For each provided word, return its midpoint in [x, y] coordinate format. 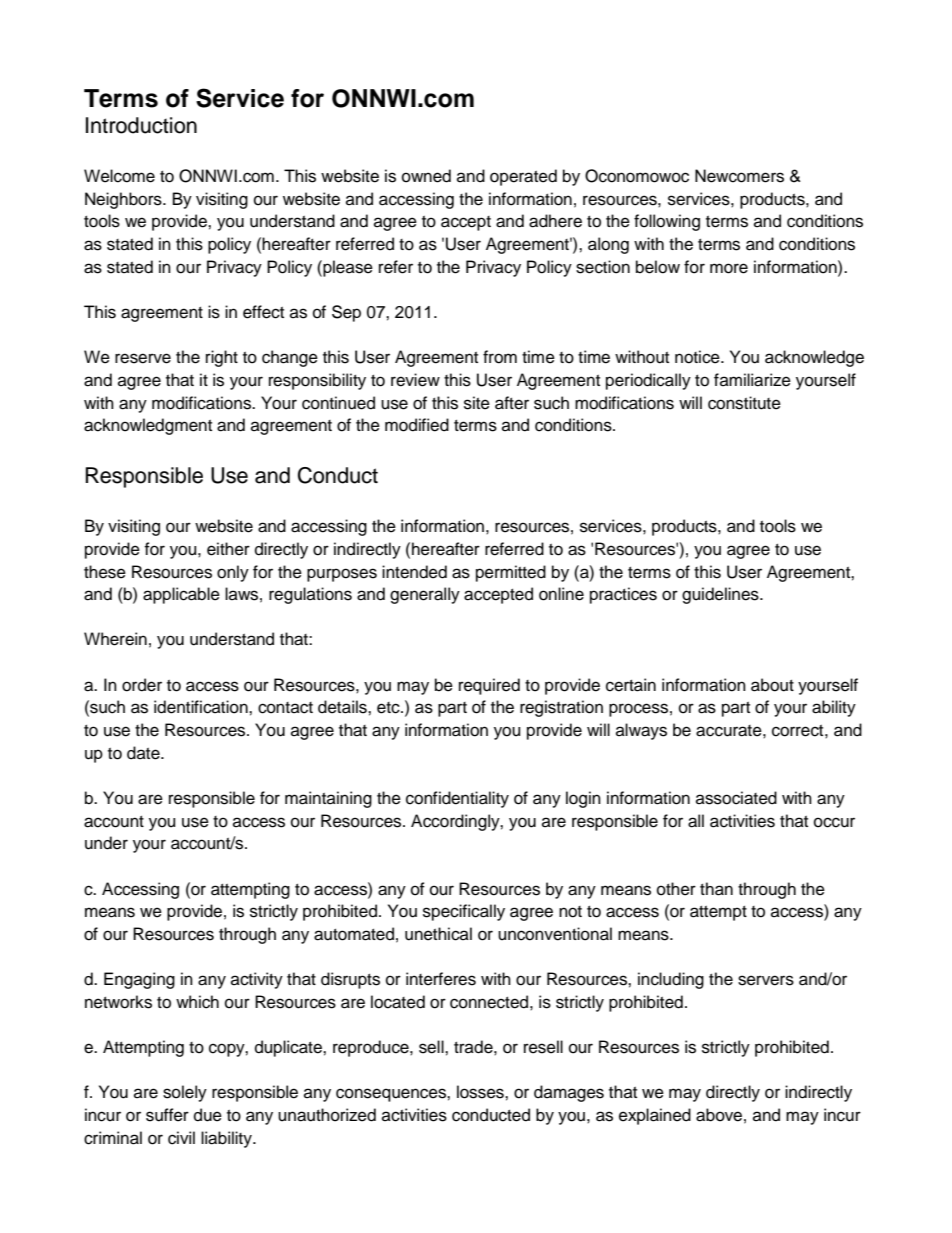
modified [417, 425]
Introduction [141, 125]
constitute [744, 403]
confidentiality [457, 799]
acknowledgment [148, 426]
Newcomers [739, 176]
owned [426, 176]
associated [736, 798]
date [144, 753]
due [208, 1115]
